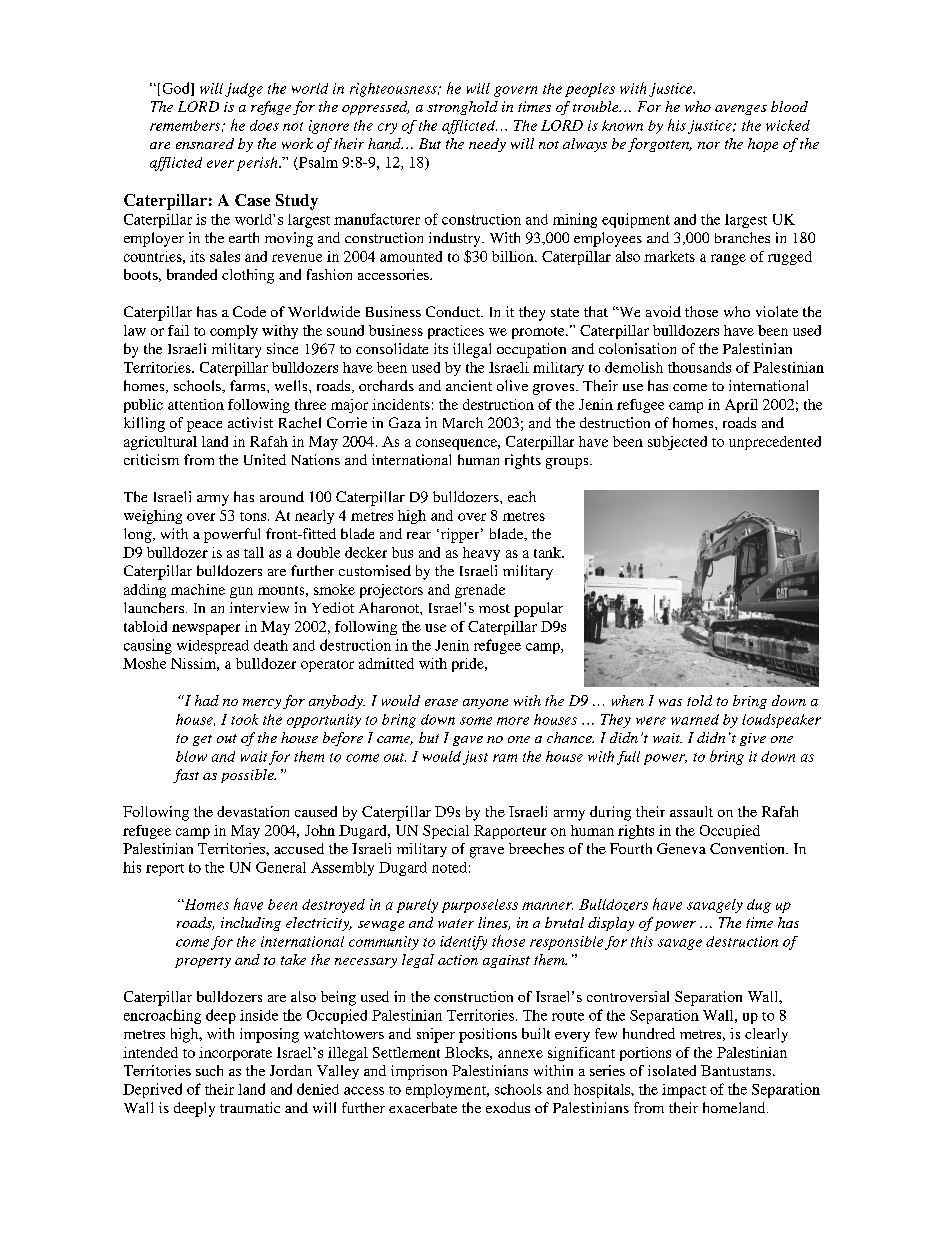  What do you see at coordinates (462, 108) in the document?
I see `stronghold` at bounding box center [462, 108].
